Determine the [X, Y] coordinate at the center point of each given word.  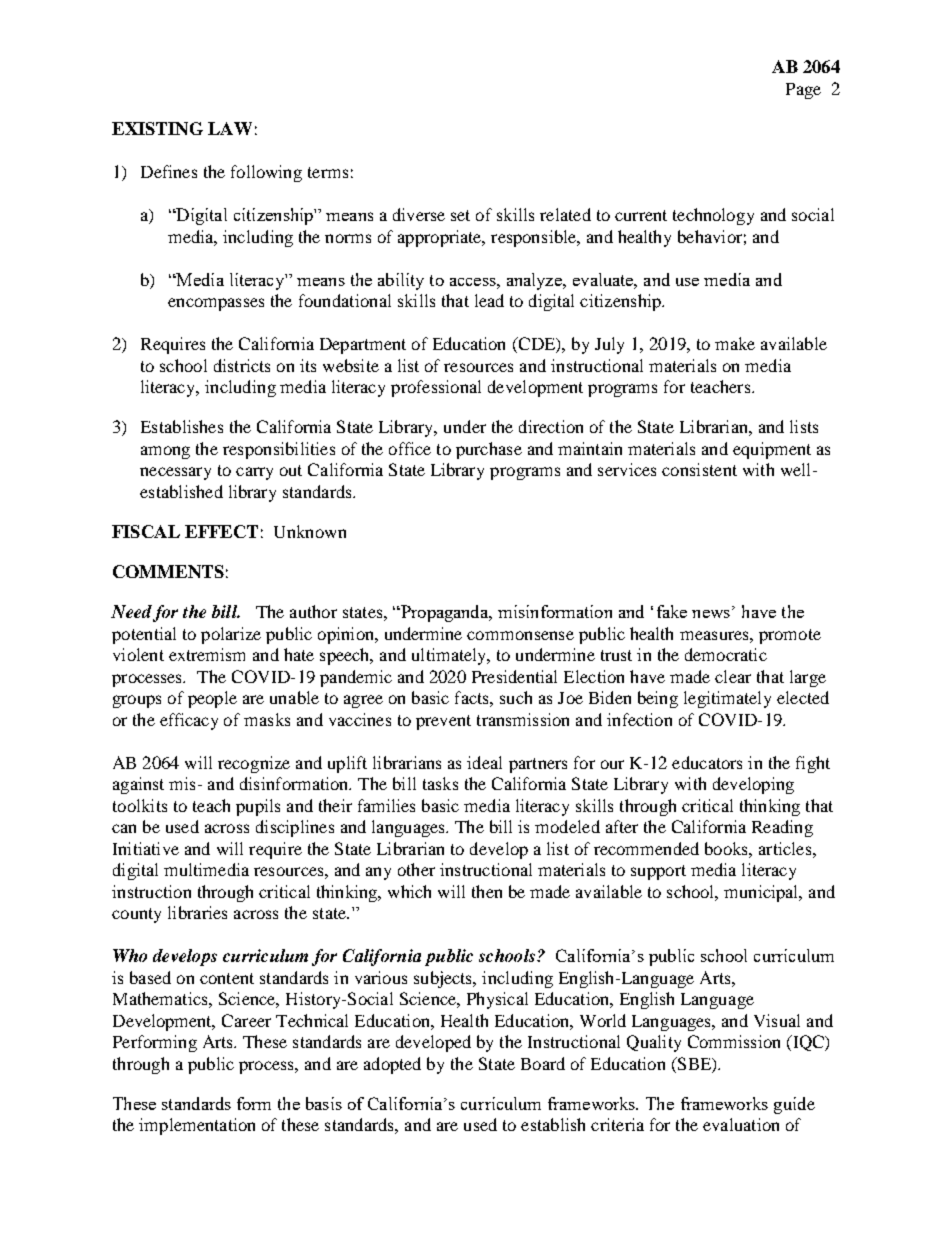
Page [803, 91]
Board [543, 1063]
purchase [489, 450]
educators [707, 762]
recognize [254, 764]
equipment [772, 450]
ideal [484, 762]
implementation [197, 1126]
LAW [230, 128]
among [165, 452]
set [460, 215]
